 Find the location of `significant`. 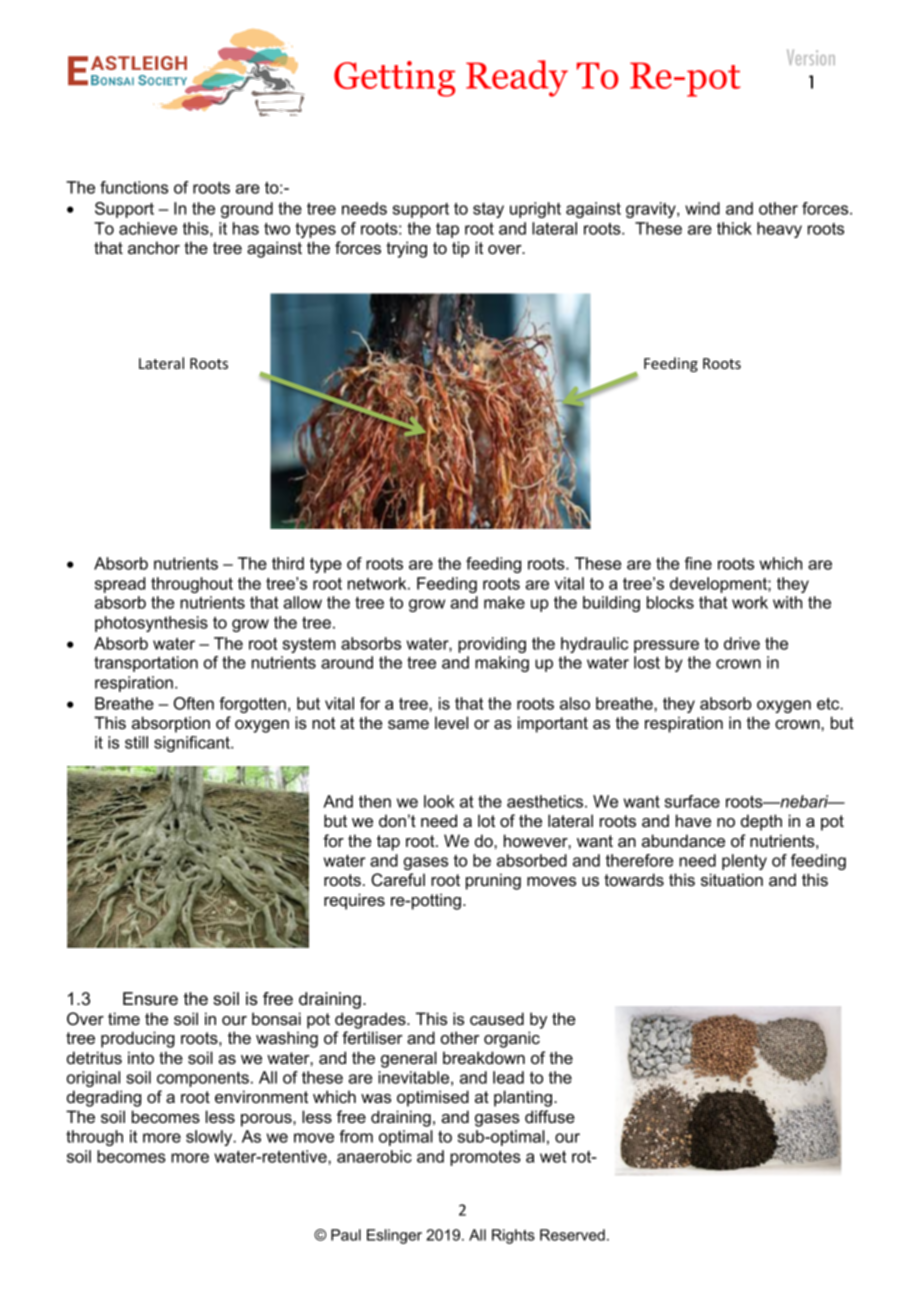

significant is located at coordinates (193, 744).
